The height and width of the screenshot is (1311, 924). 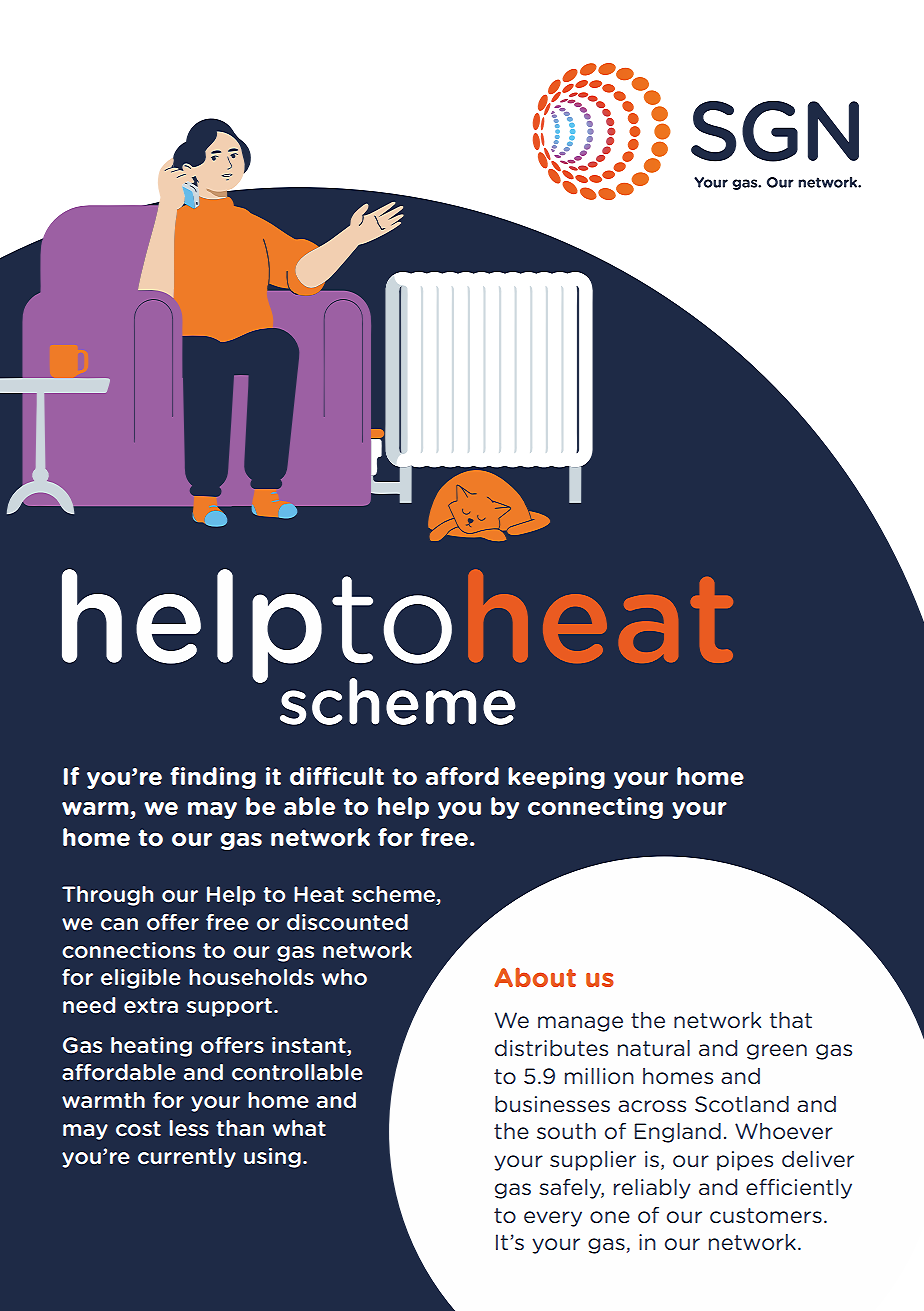 What do you see at coordinates (766, 1216) in the screenshot?
I see `customers` at bounding box center [766, 1216].
